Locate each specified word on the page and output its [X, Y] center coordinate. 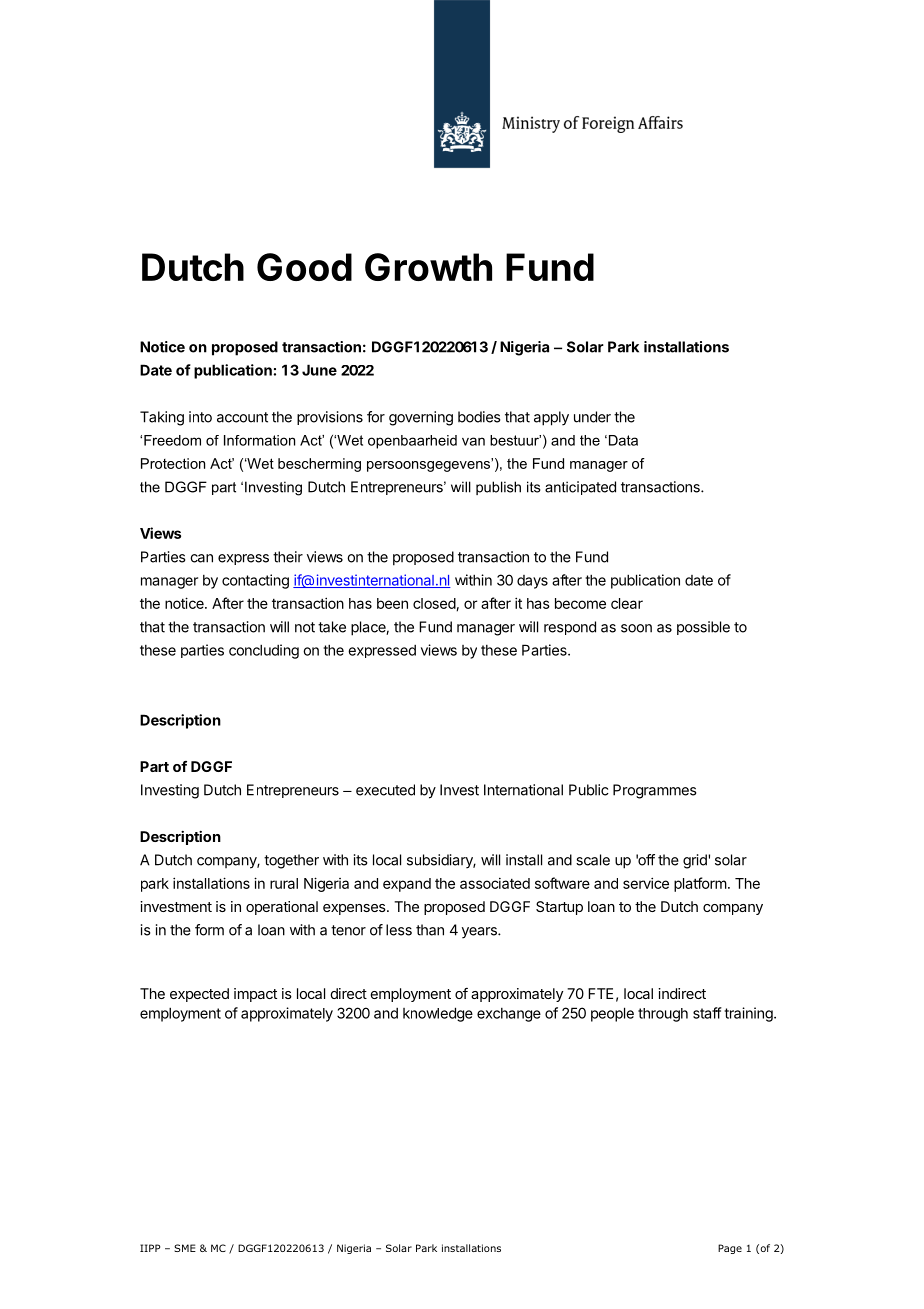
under [592, 417]
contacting [255, 581]
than [430, 930]
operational [282, 908]
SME [185, 1248]
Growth [428, 267]
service [646, 883]
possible [703, 628]
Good [304, 267]
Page [730, 1249]
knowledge [438, 1014]
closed [435, 604]
